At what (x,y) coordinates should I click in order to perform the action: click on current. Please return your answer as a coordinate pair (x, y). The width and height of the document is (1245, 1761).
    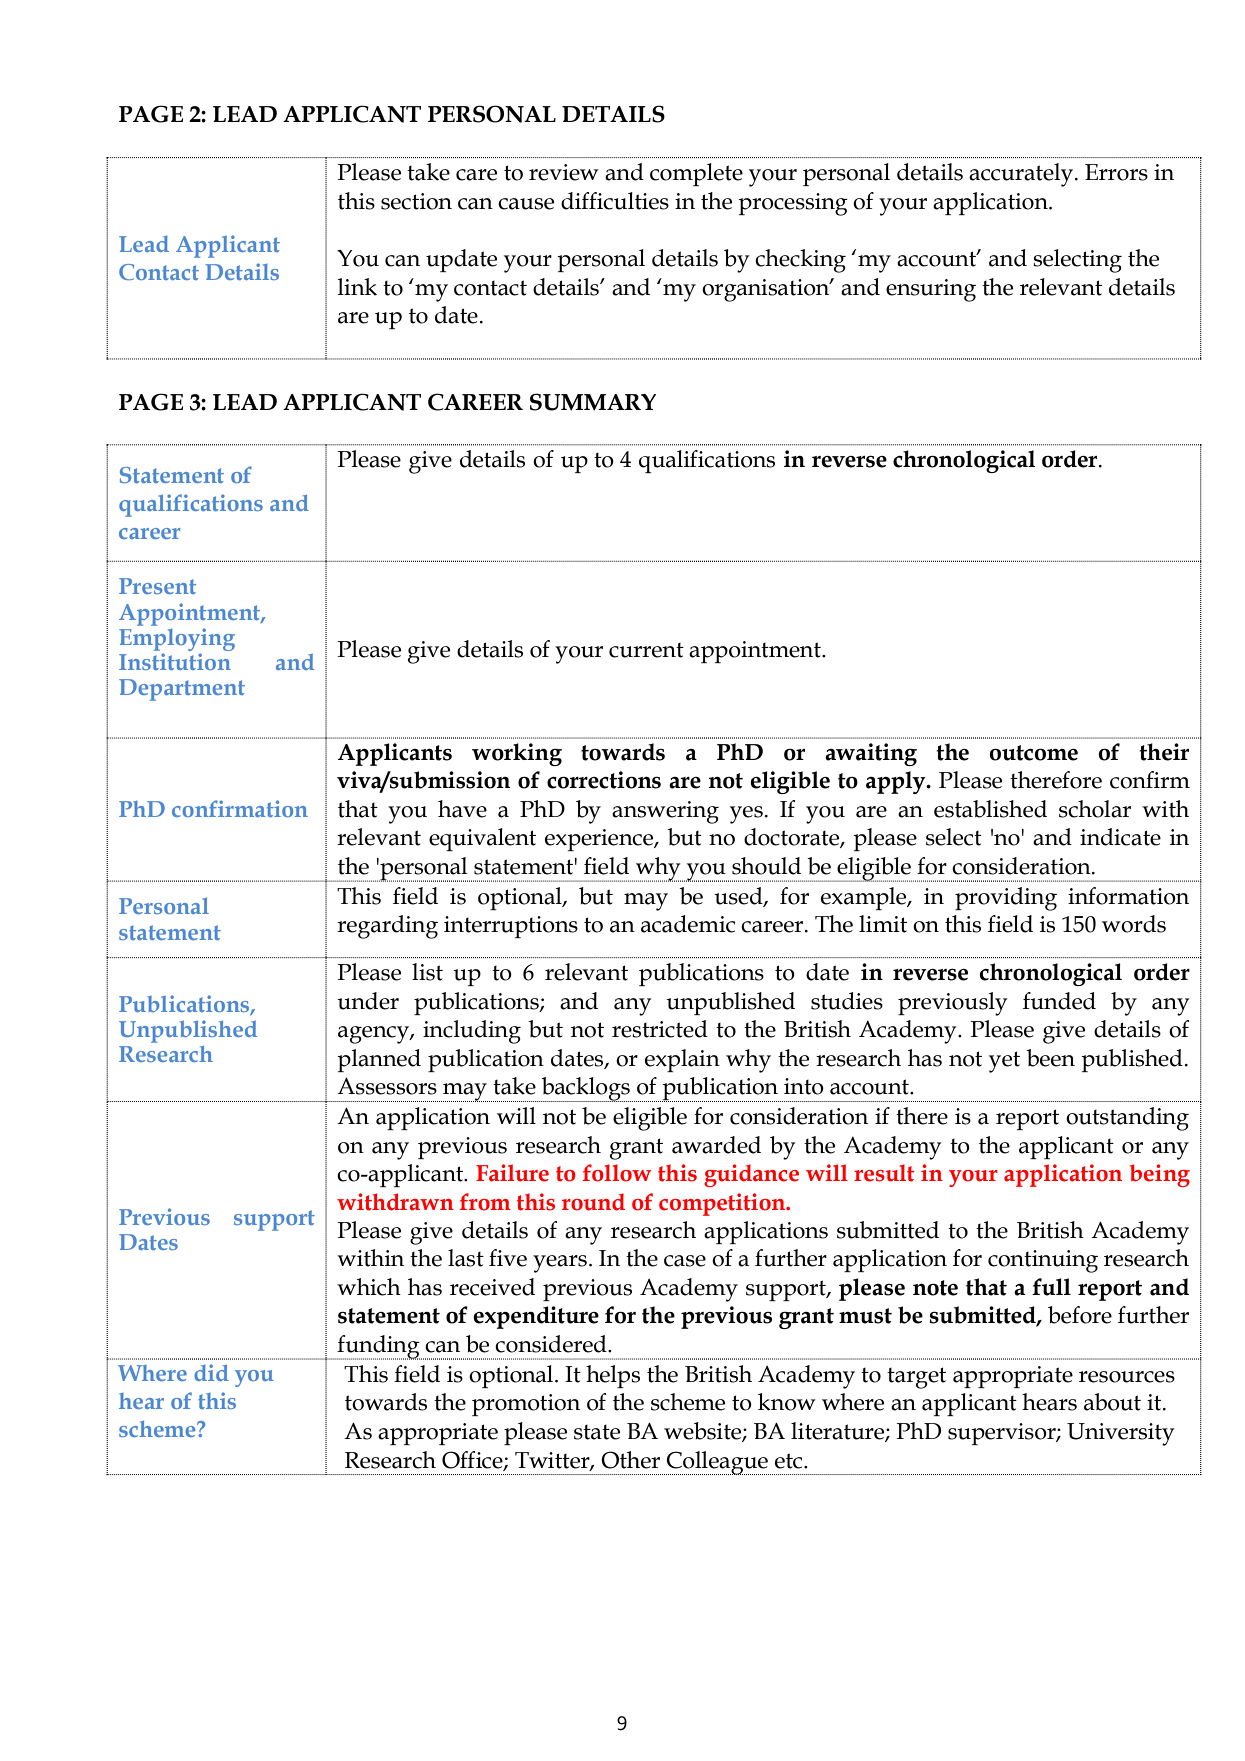
    Looking at the image, I should click on (646, 650).
